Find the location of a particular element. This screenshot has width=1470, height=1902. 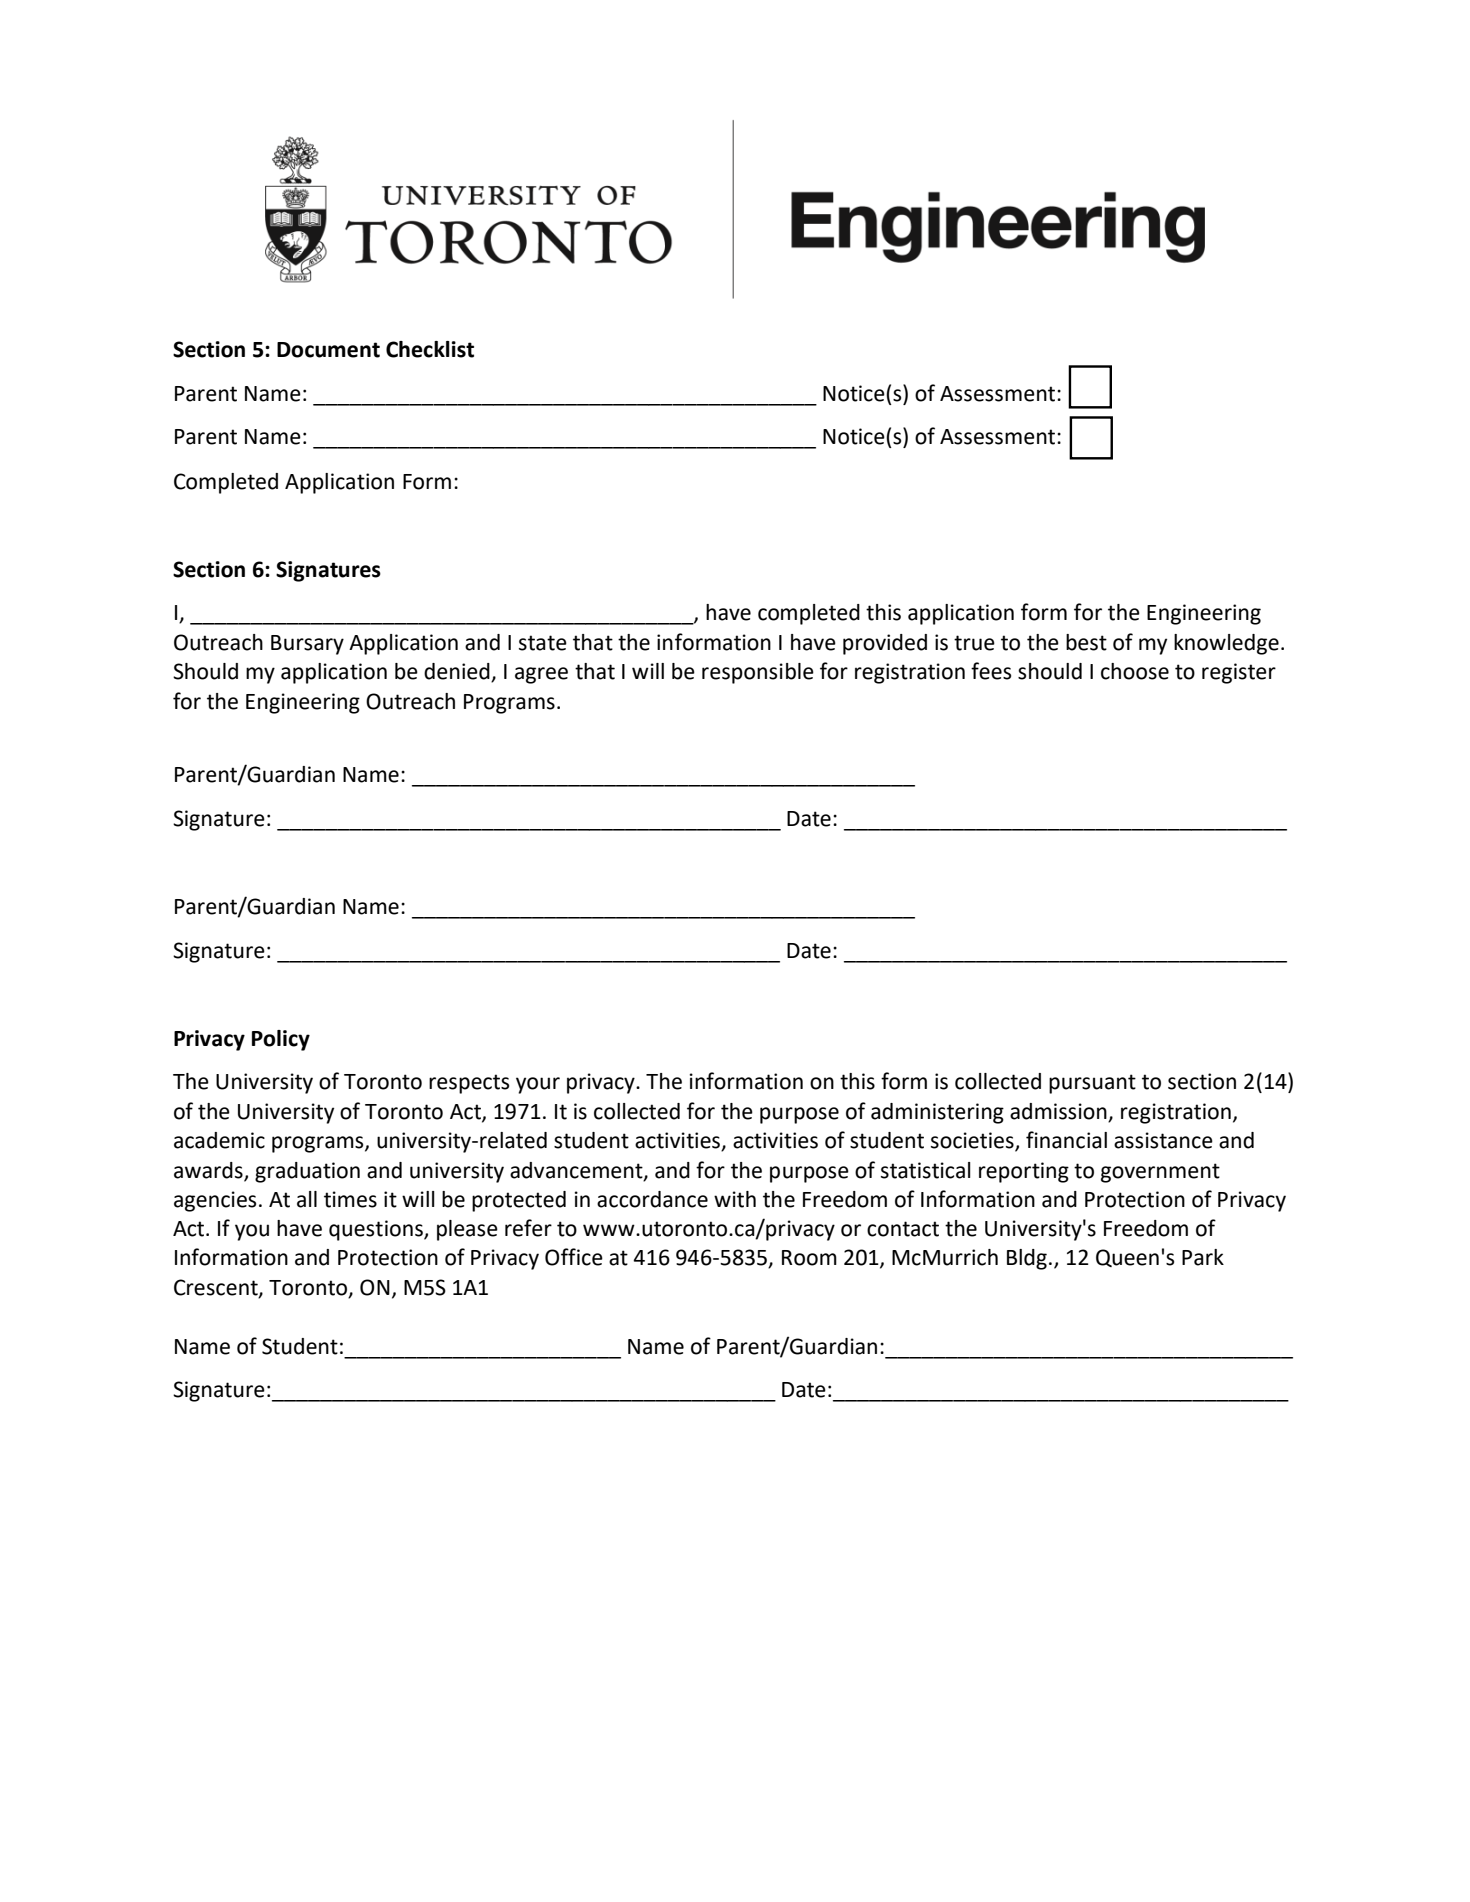

questions is located at coordinates (377, 1230).
